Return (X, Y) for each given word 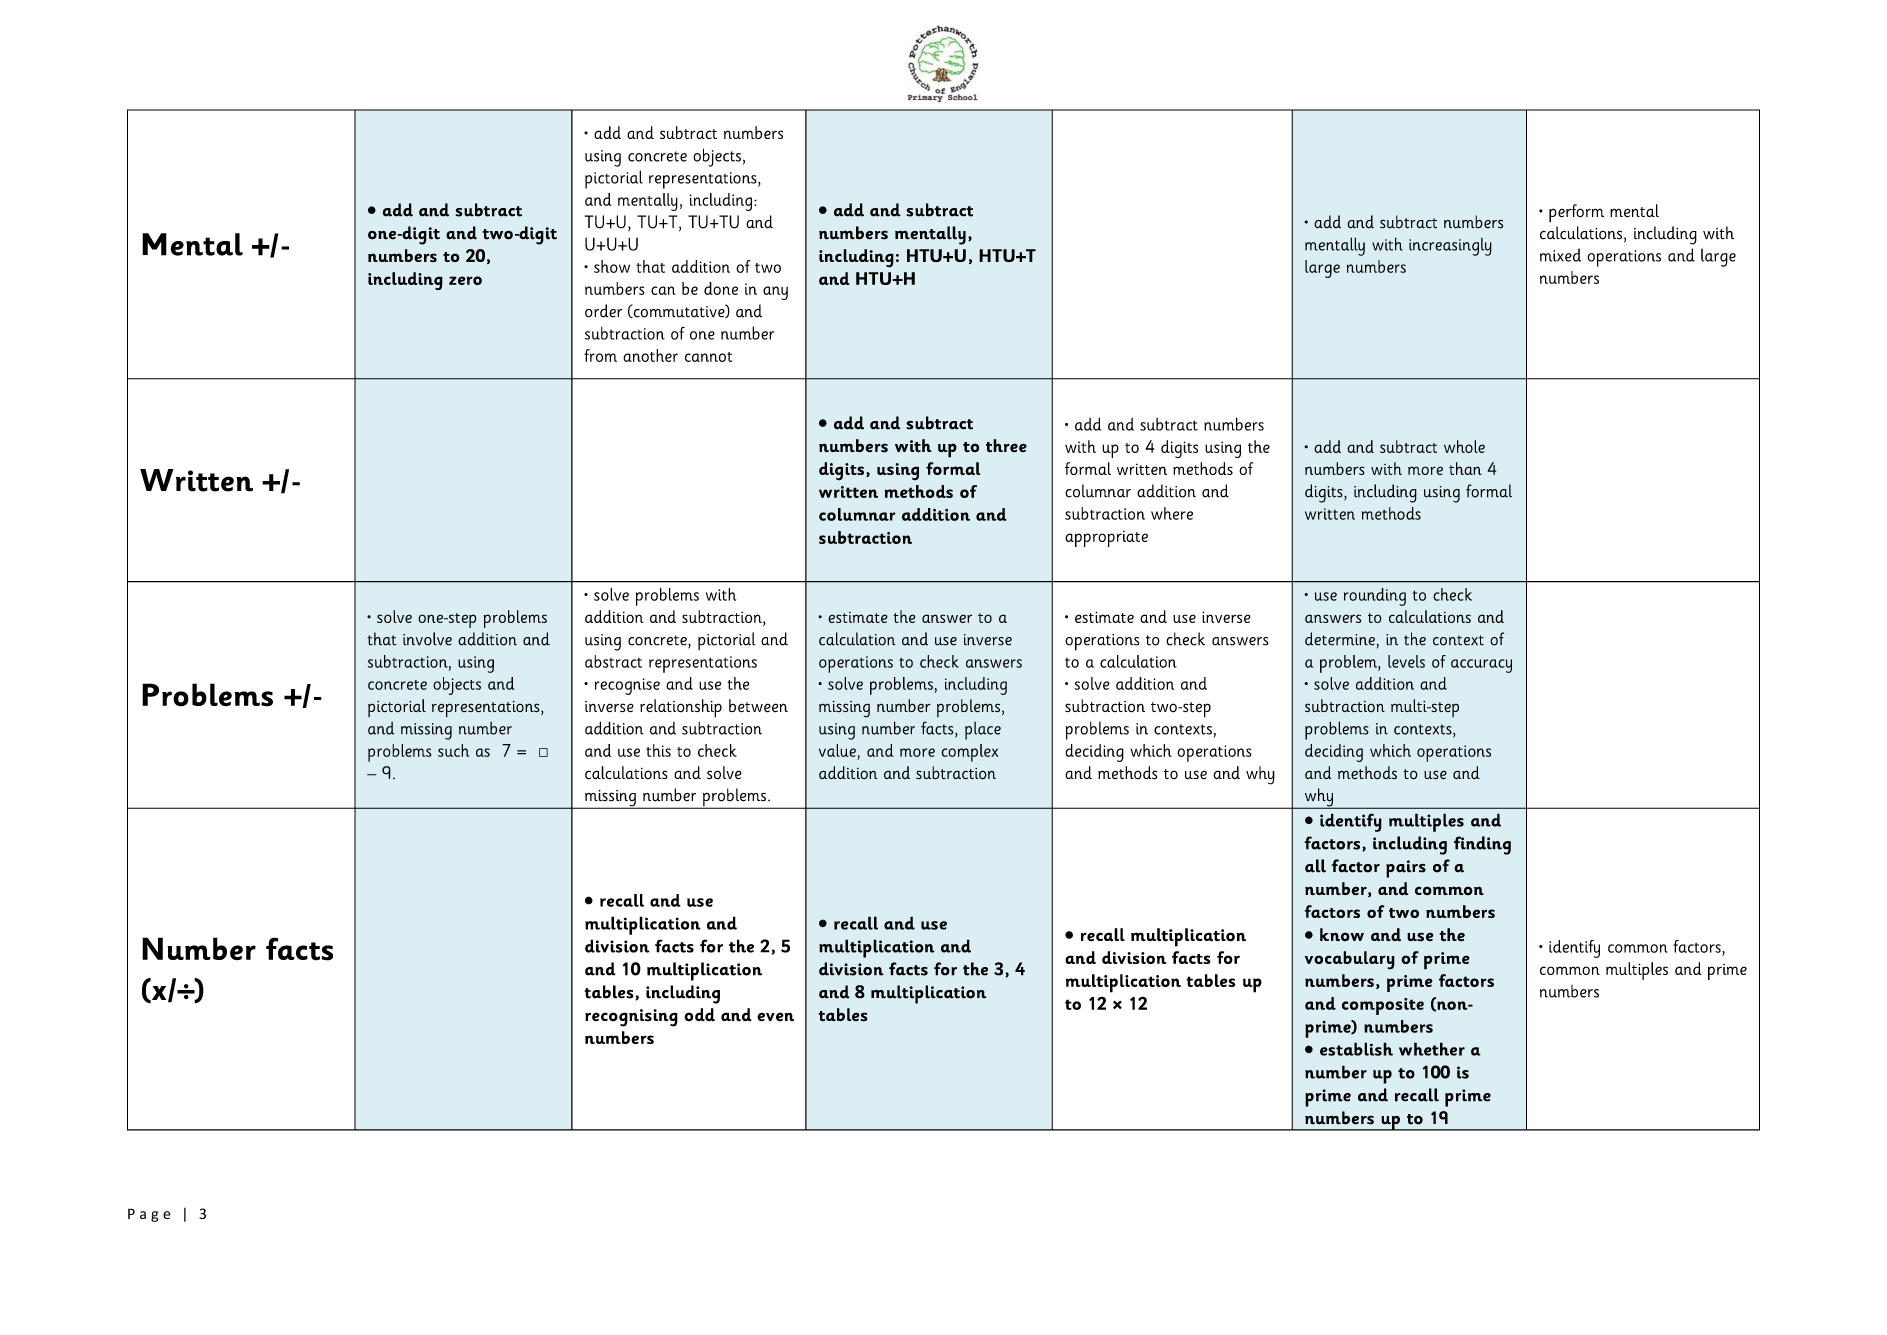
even (775, 1017)
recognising (631, 1018)
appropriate (1106, 539)
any (775, 293)
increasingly (1450, 247)
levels (1406, 661)
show (612, 266)
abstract (613, 661)
